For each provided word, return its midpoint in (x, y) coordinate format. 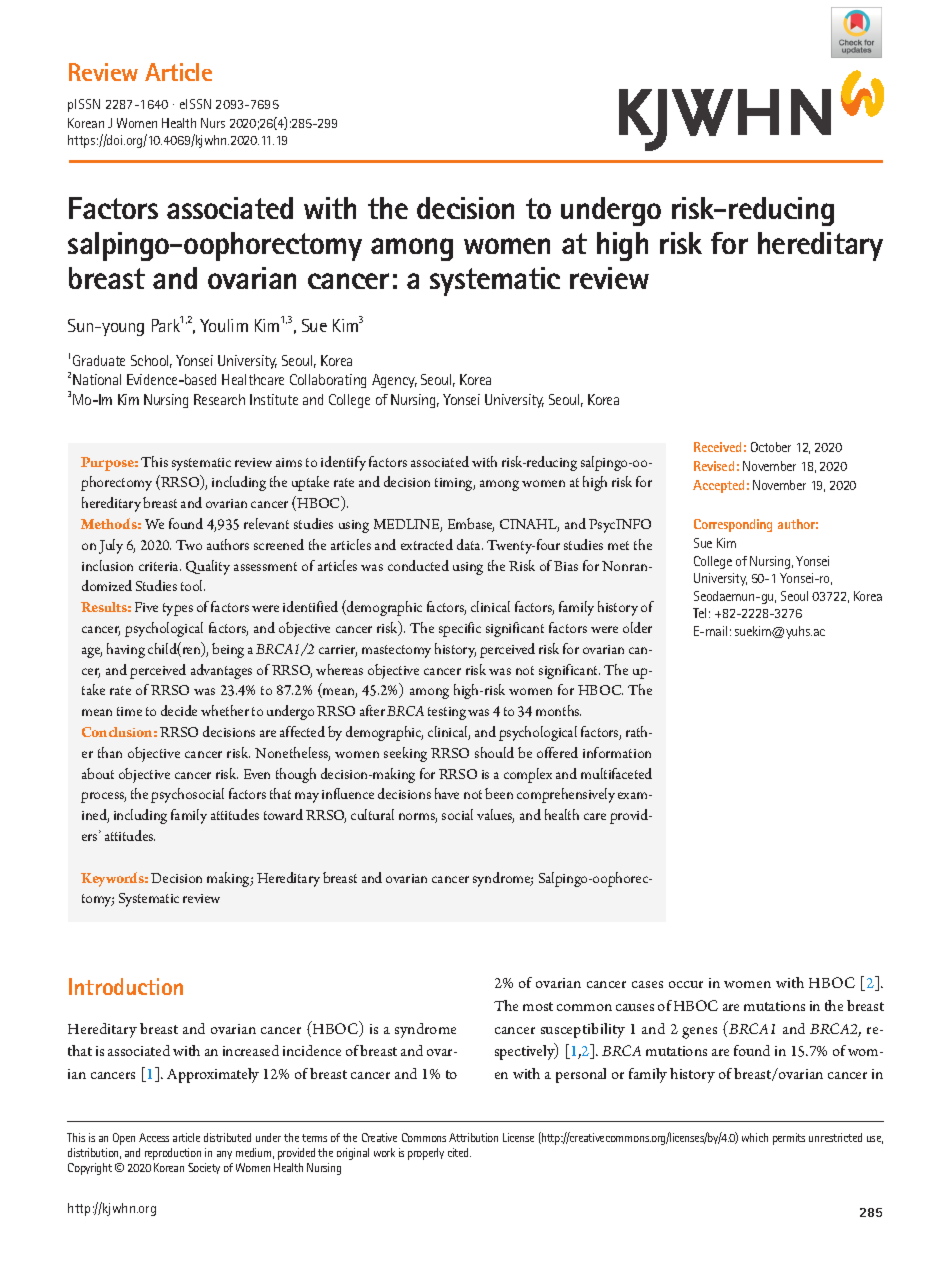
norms (418, 818)
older (637, 627)
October (771, 447)
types (178, 609)
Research (219, 399)
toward (283, 814)
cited (459, 1152)
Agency (394, 381)
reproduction (173, 1154)
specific (460, 629)
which (755, 1137)
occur (686, 984)
